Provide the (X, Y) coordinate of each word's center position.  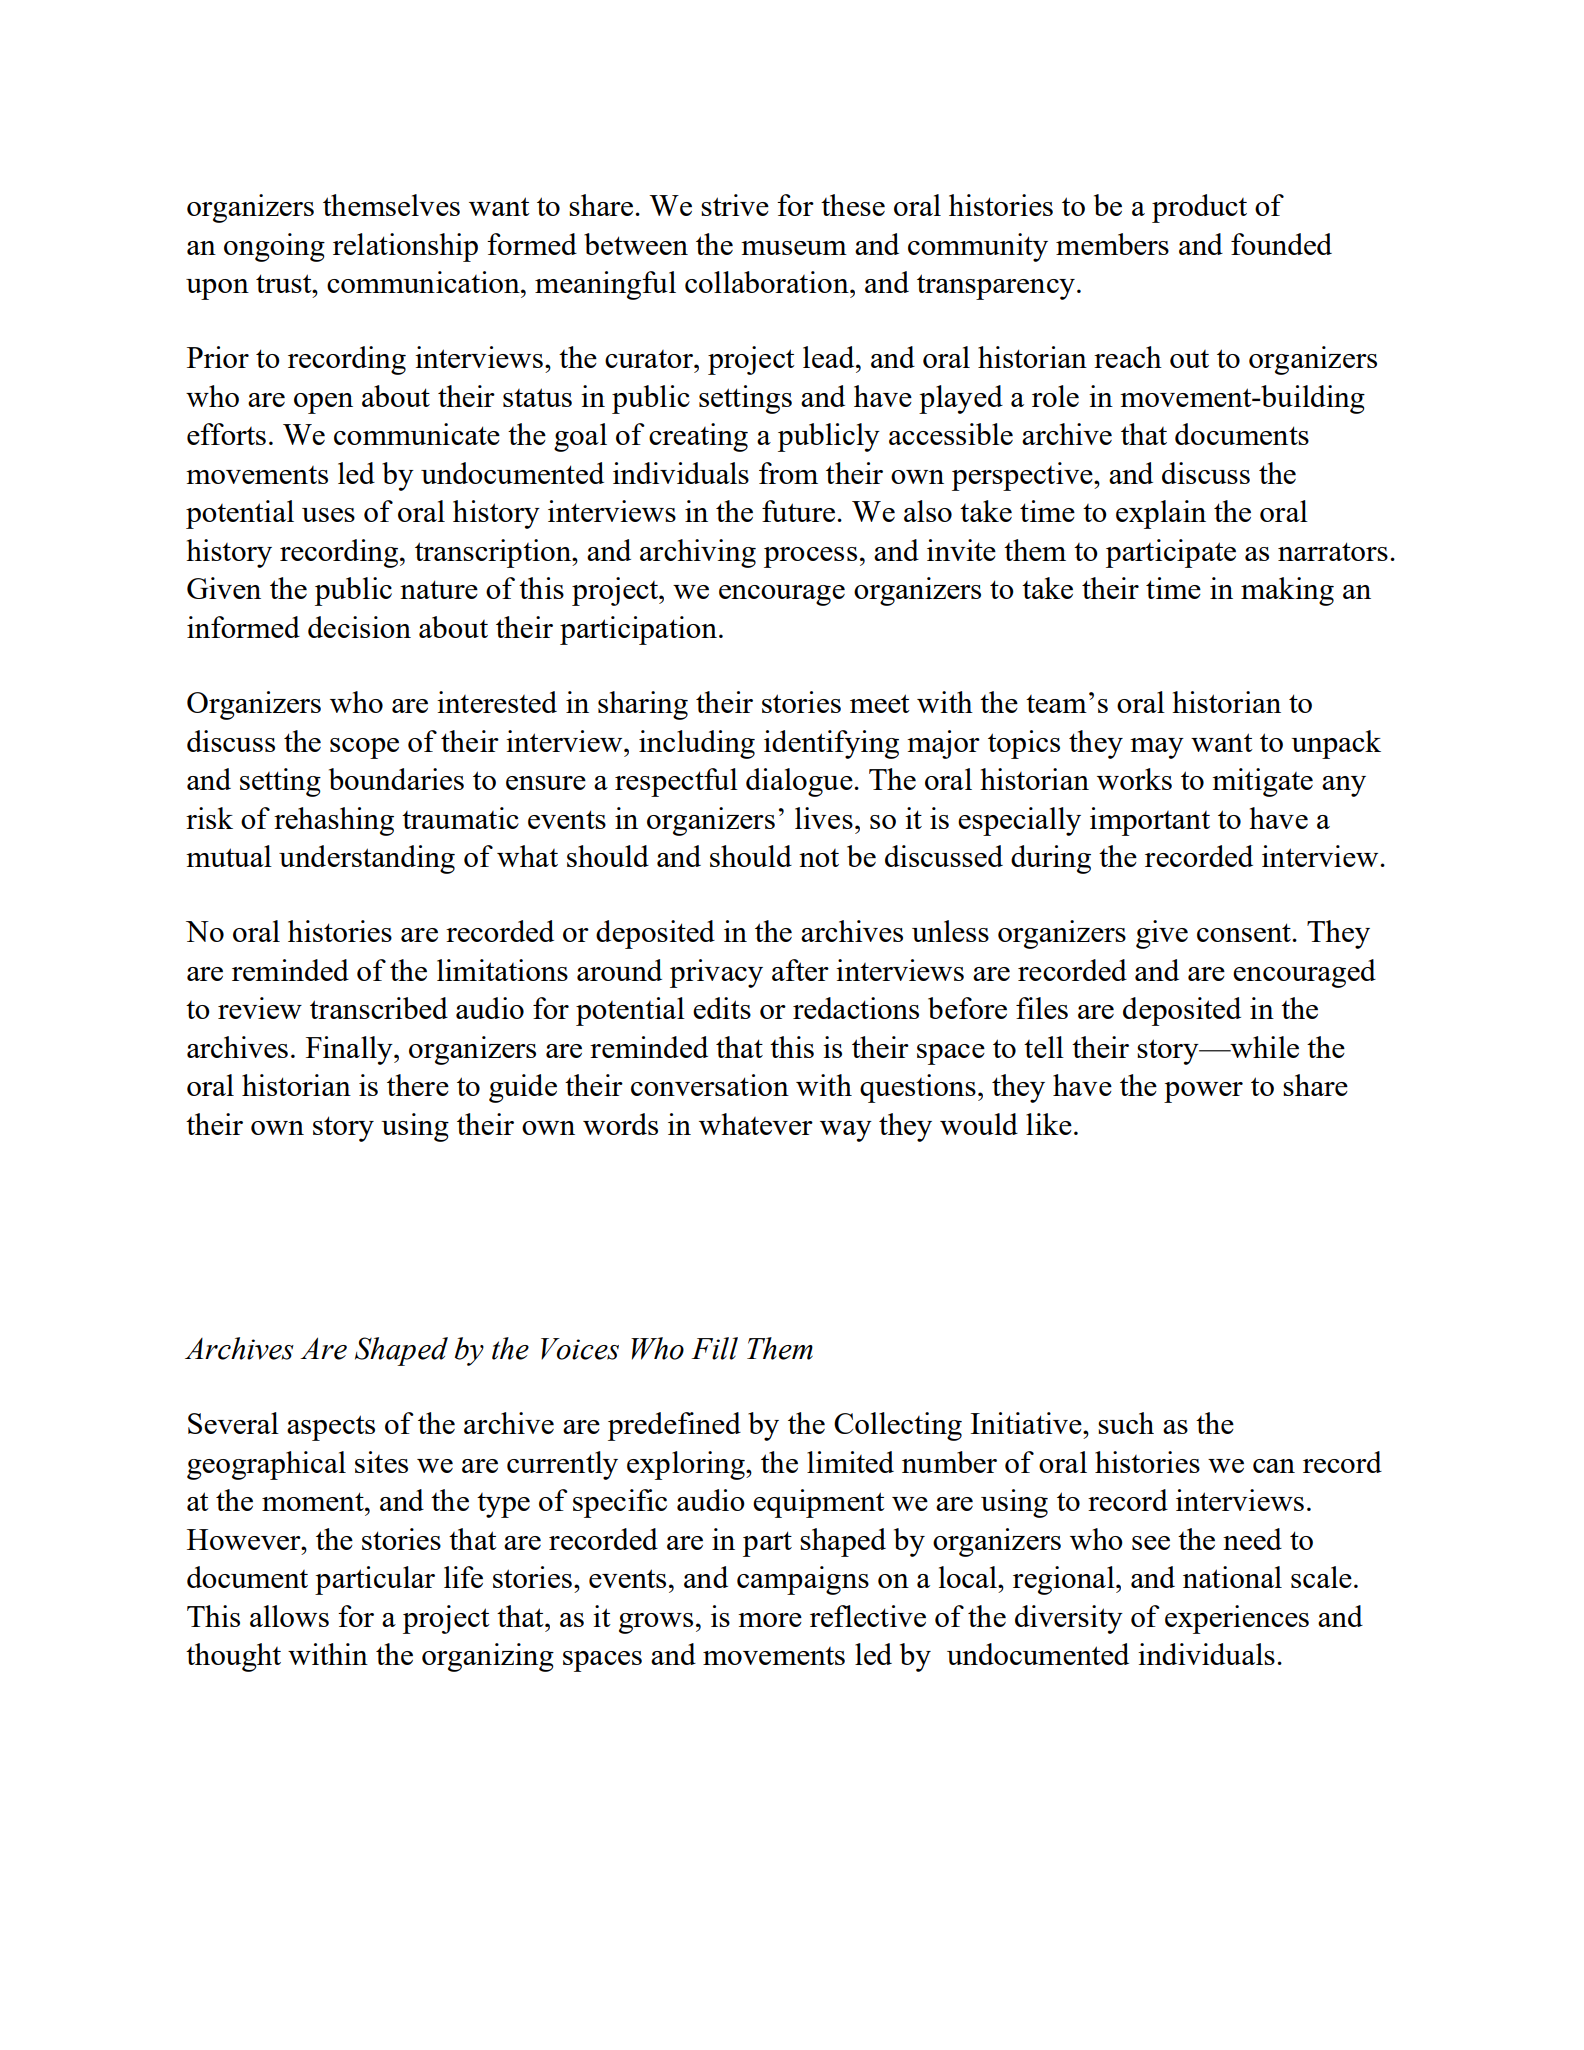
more (770, 1620)
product (1199, 208)
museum (794, 248)
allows (289, 1616)
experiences (1237, 1619)
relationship (405, 247)
